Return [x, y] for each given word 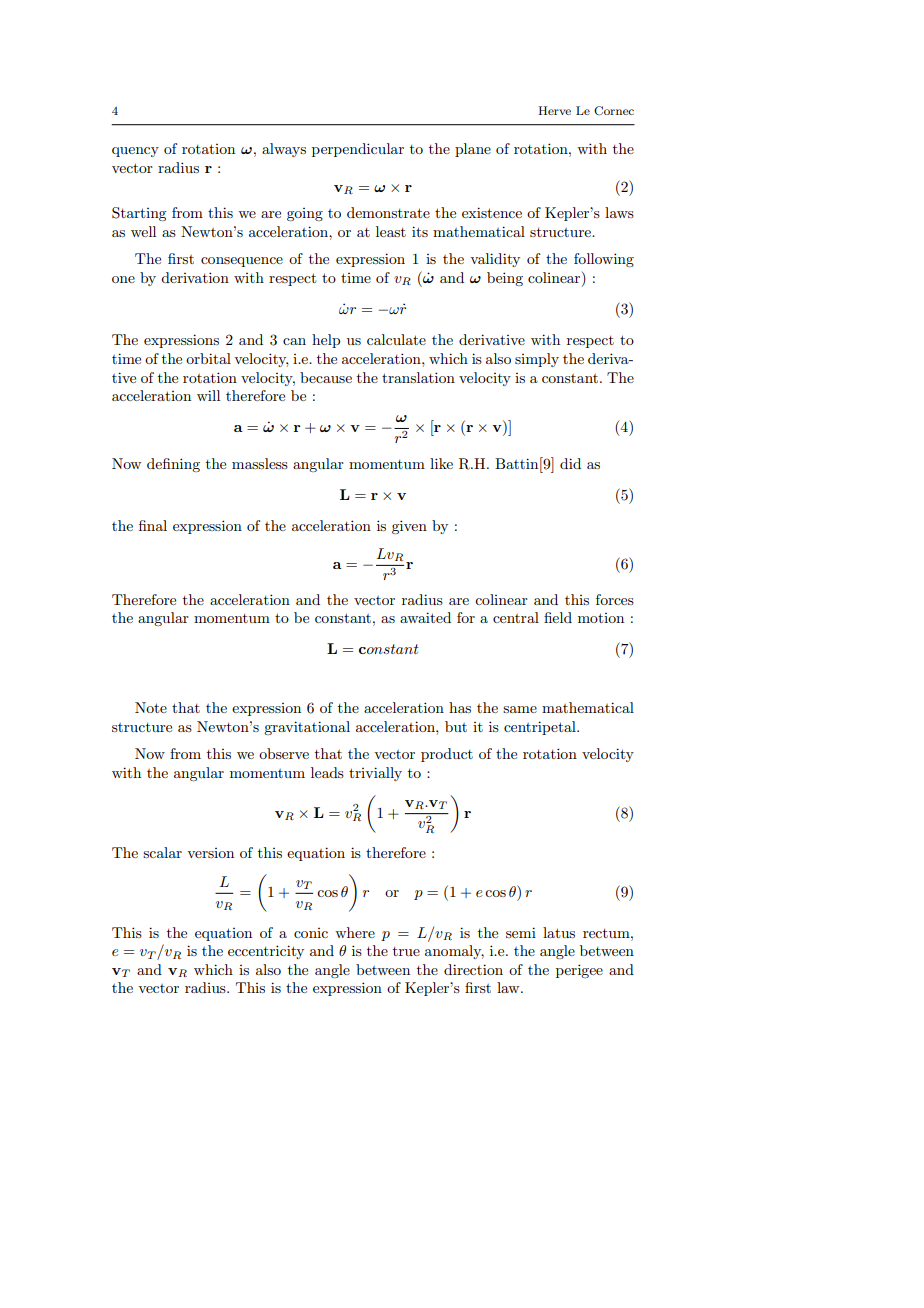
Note [151, 707]
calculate [396, 339]
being [505, 279]
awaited [425, 617]
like [441, 463]
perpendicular [358, 150]
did [570, 463]
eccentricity [266, 952]
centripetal [541, 728]
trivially [375, 774]
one [123, 279]
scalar [162, 852]
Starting [139, 214]
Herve [554, 110]
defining [173, 465]
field [558, 617]
